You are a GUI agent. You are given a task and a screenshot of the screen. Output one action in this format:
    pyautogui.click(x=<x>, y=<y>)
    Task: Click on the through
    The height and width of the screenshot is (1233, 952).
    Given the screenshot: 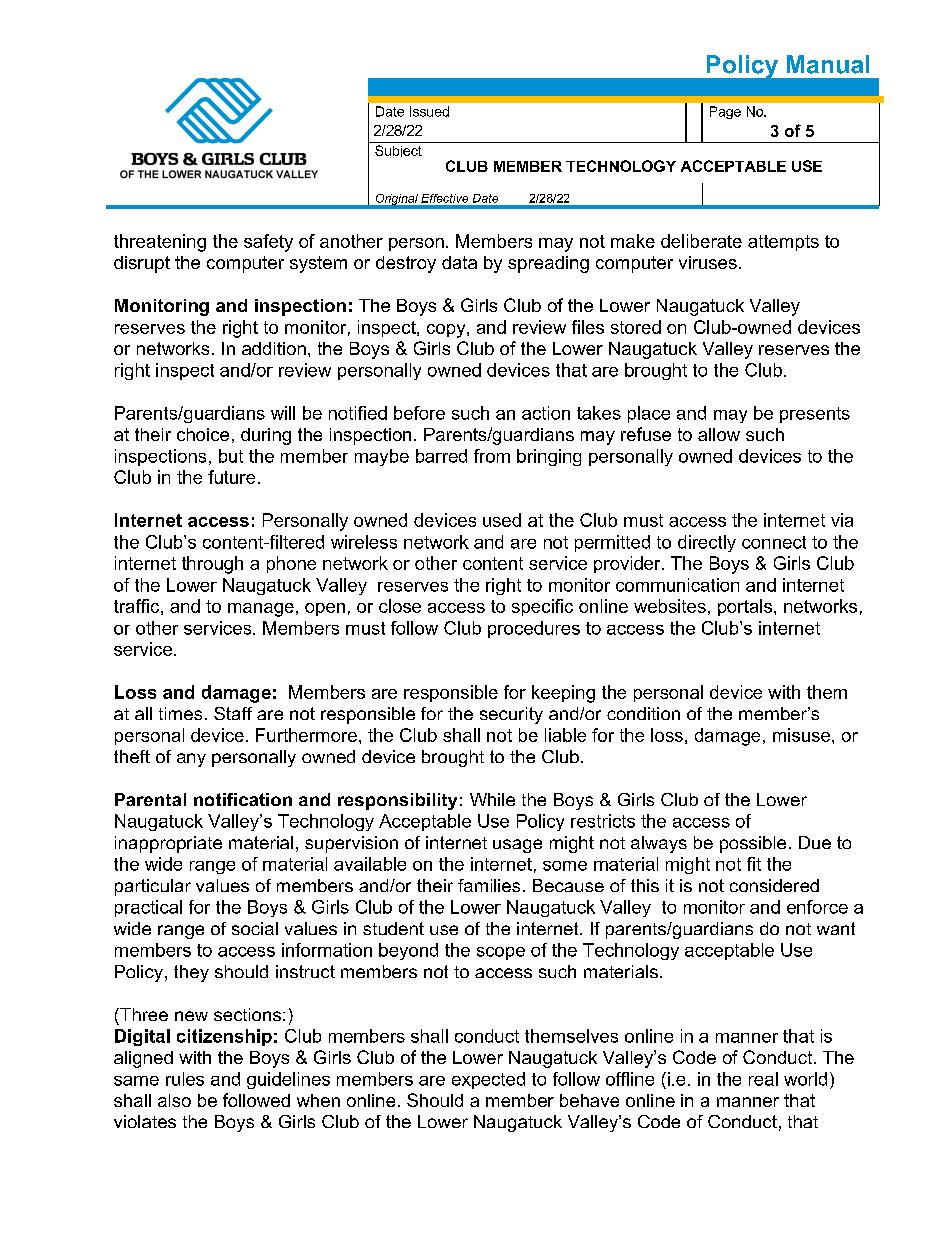 What is the action you would take?
    pyautogui.click(x=212, y=565)
